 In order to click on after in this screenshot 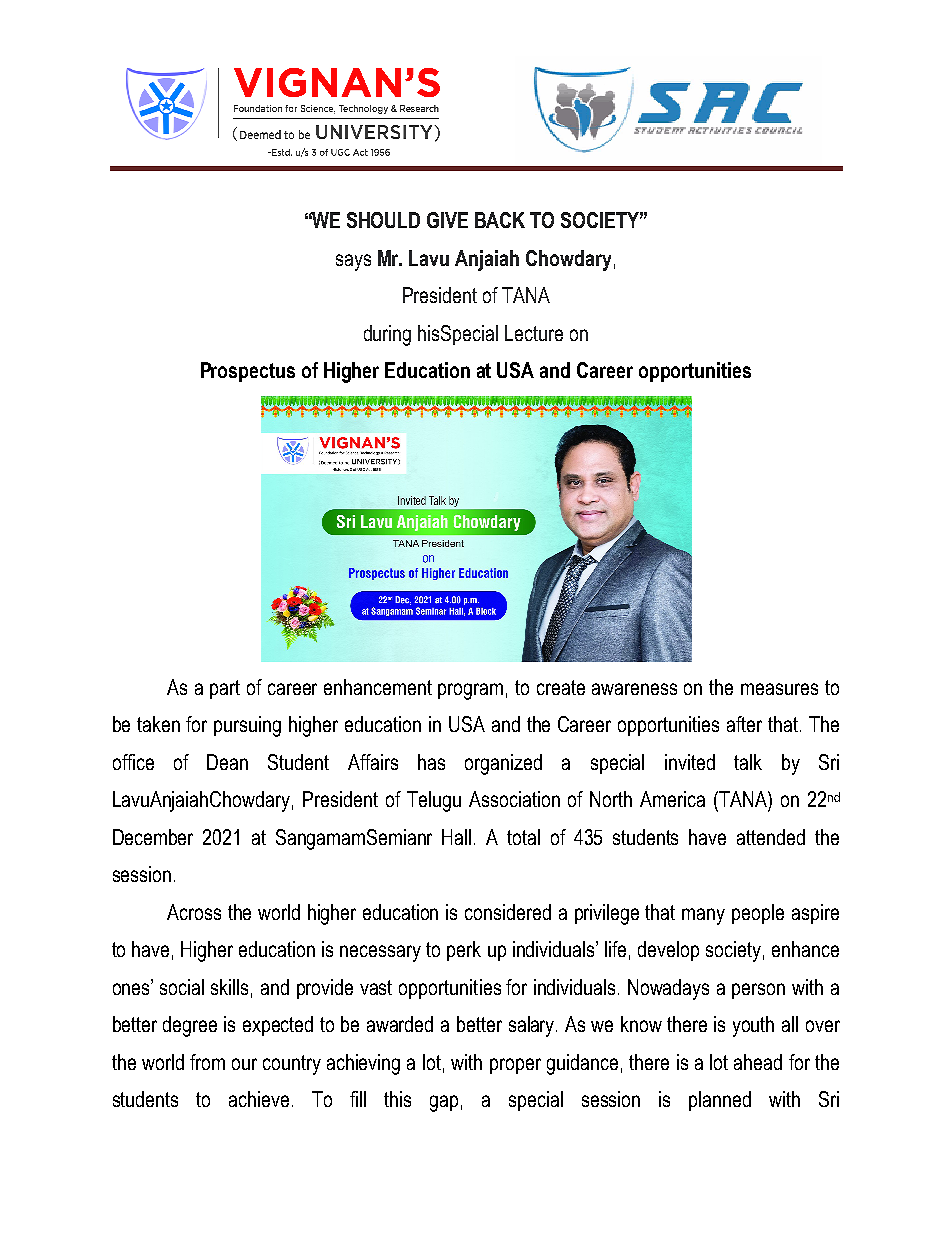, I will do `click(744, 724)`.
